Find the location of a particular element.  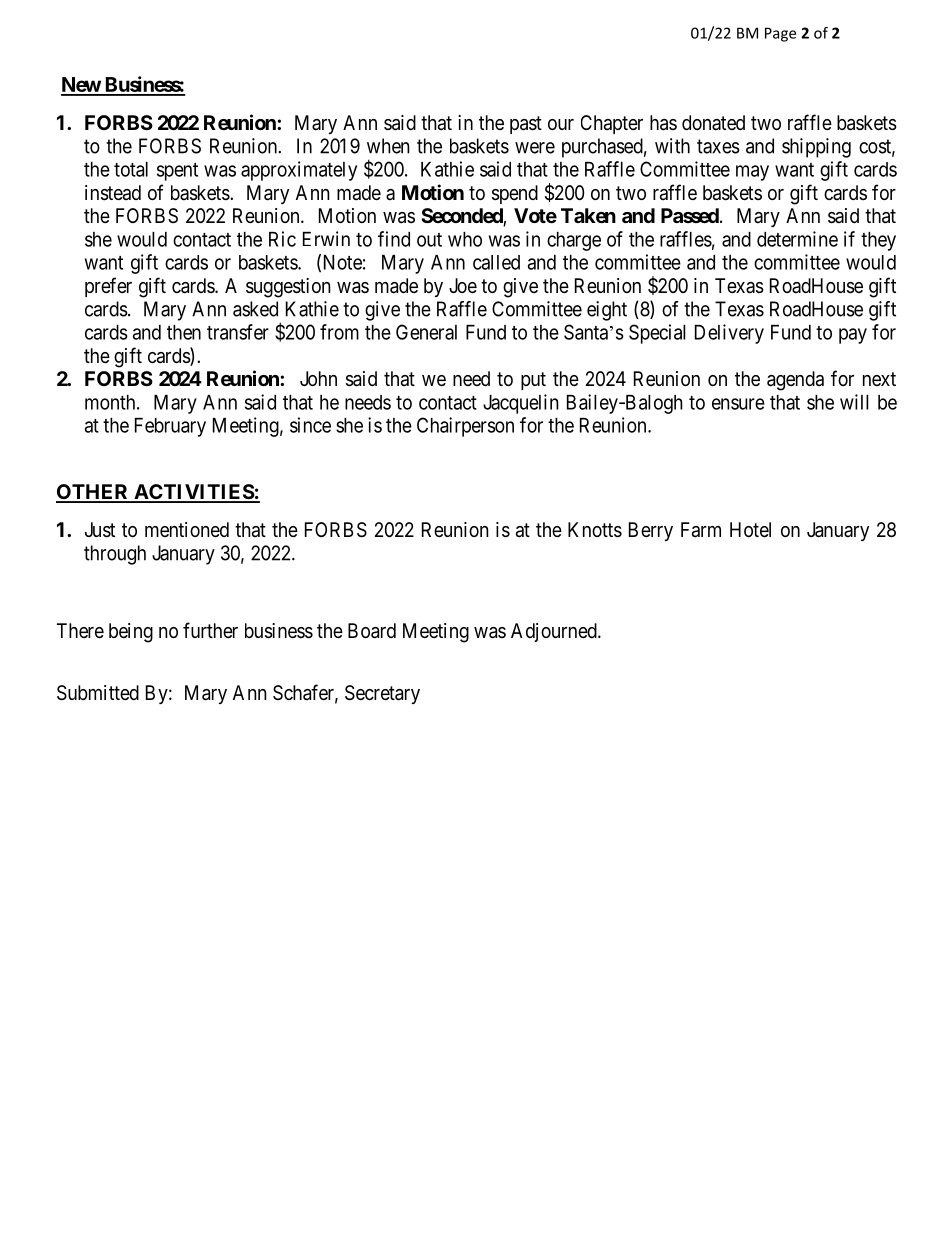

Page is located at coordinates (780, 34).
